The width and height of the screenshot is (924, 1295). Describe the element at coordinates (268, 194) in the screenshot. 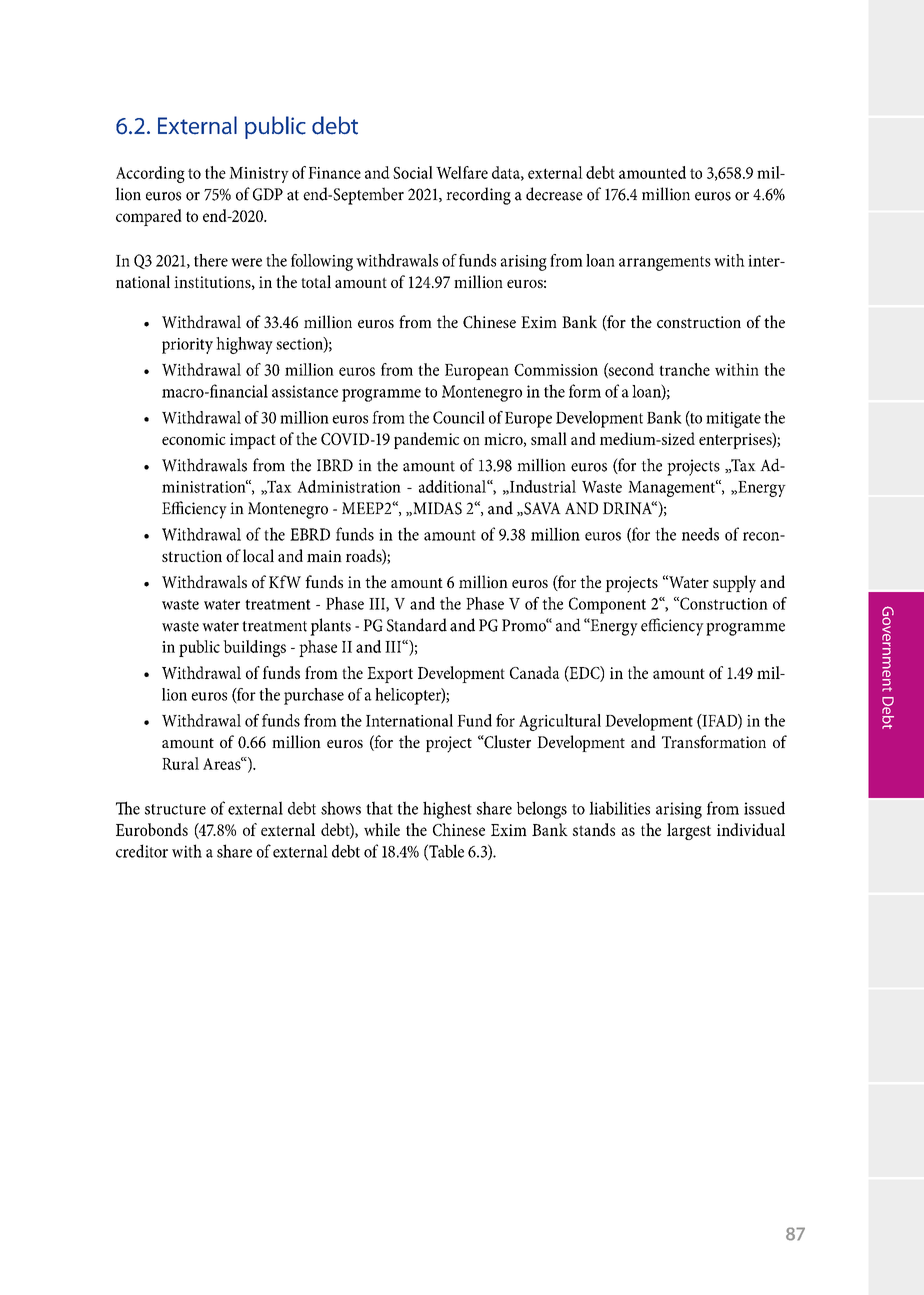

I see `GDP` at that location.
